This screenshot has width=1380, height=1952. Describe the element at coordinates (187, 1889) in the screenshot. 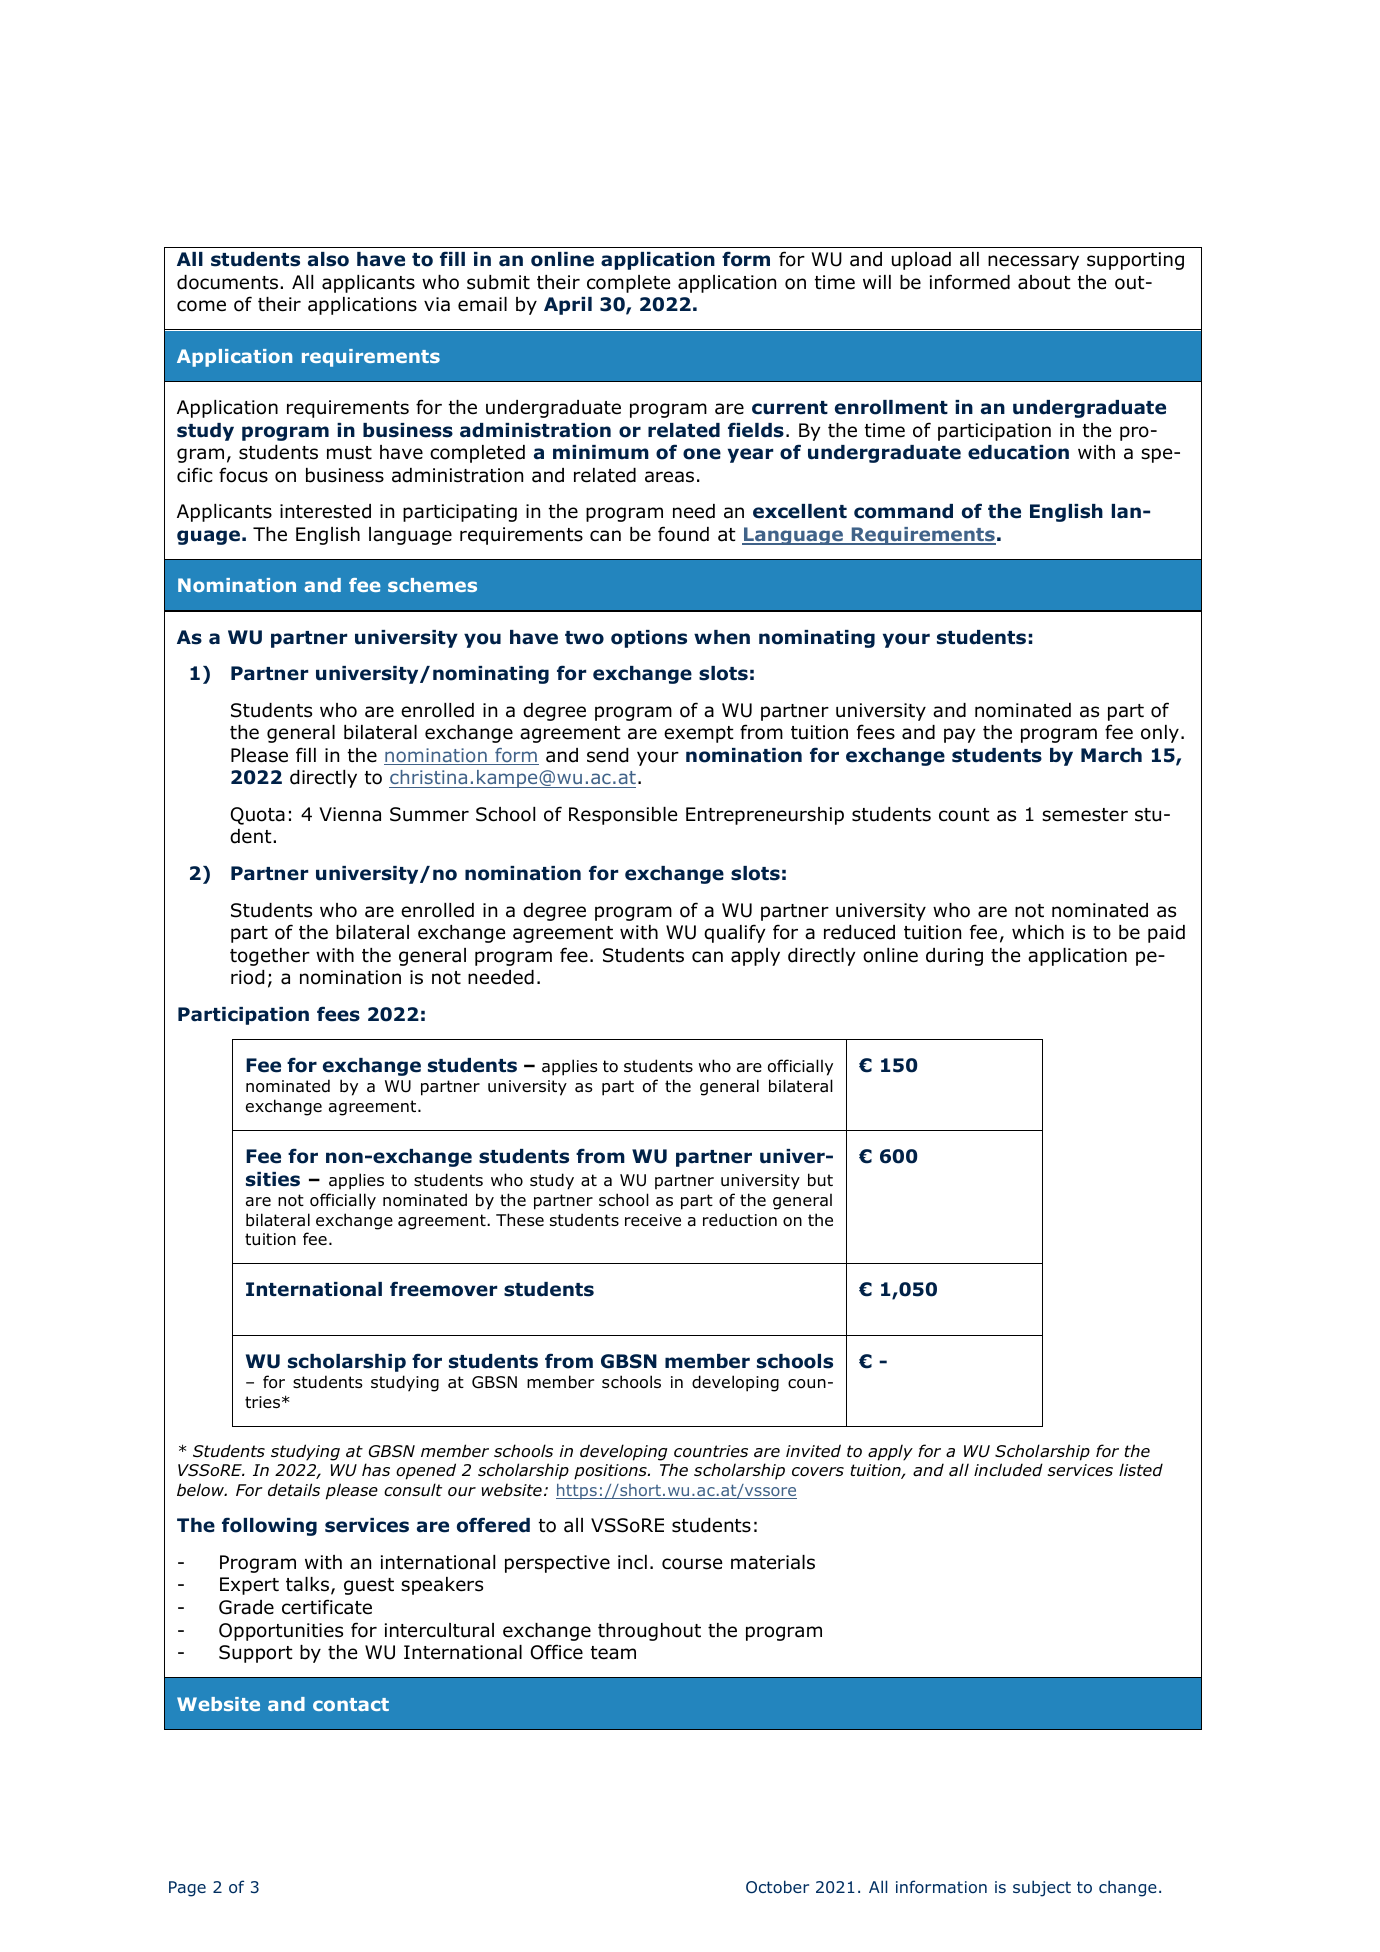

I see `Page` at that location.
